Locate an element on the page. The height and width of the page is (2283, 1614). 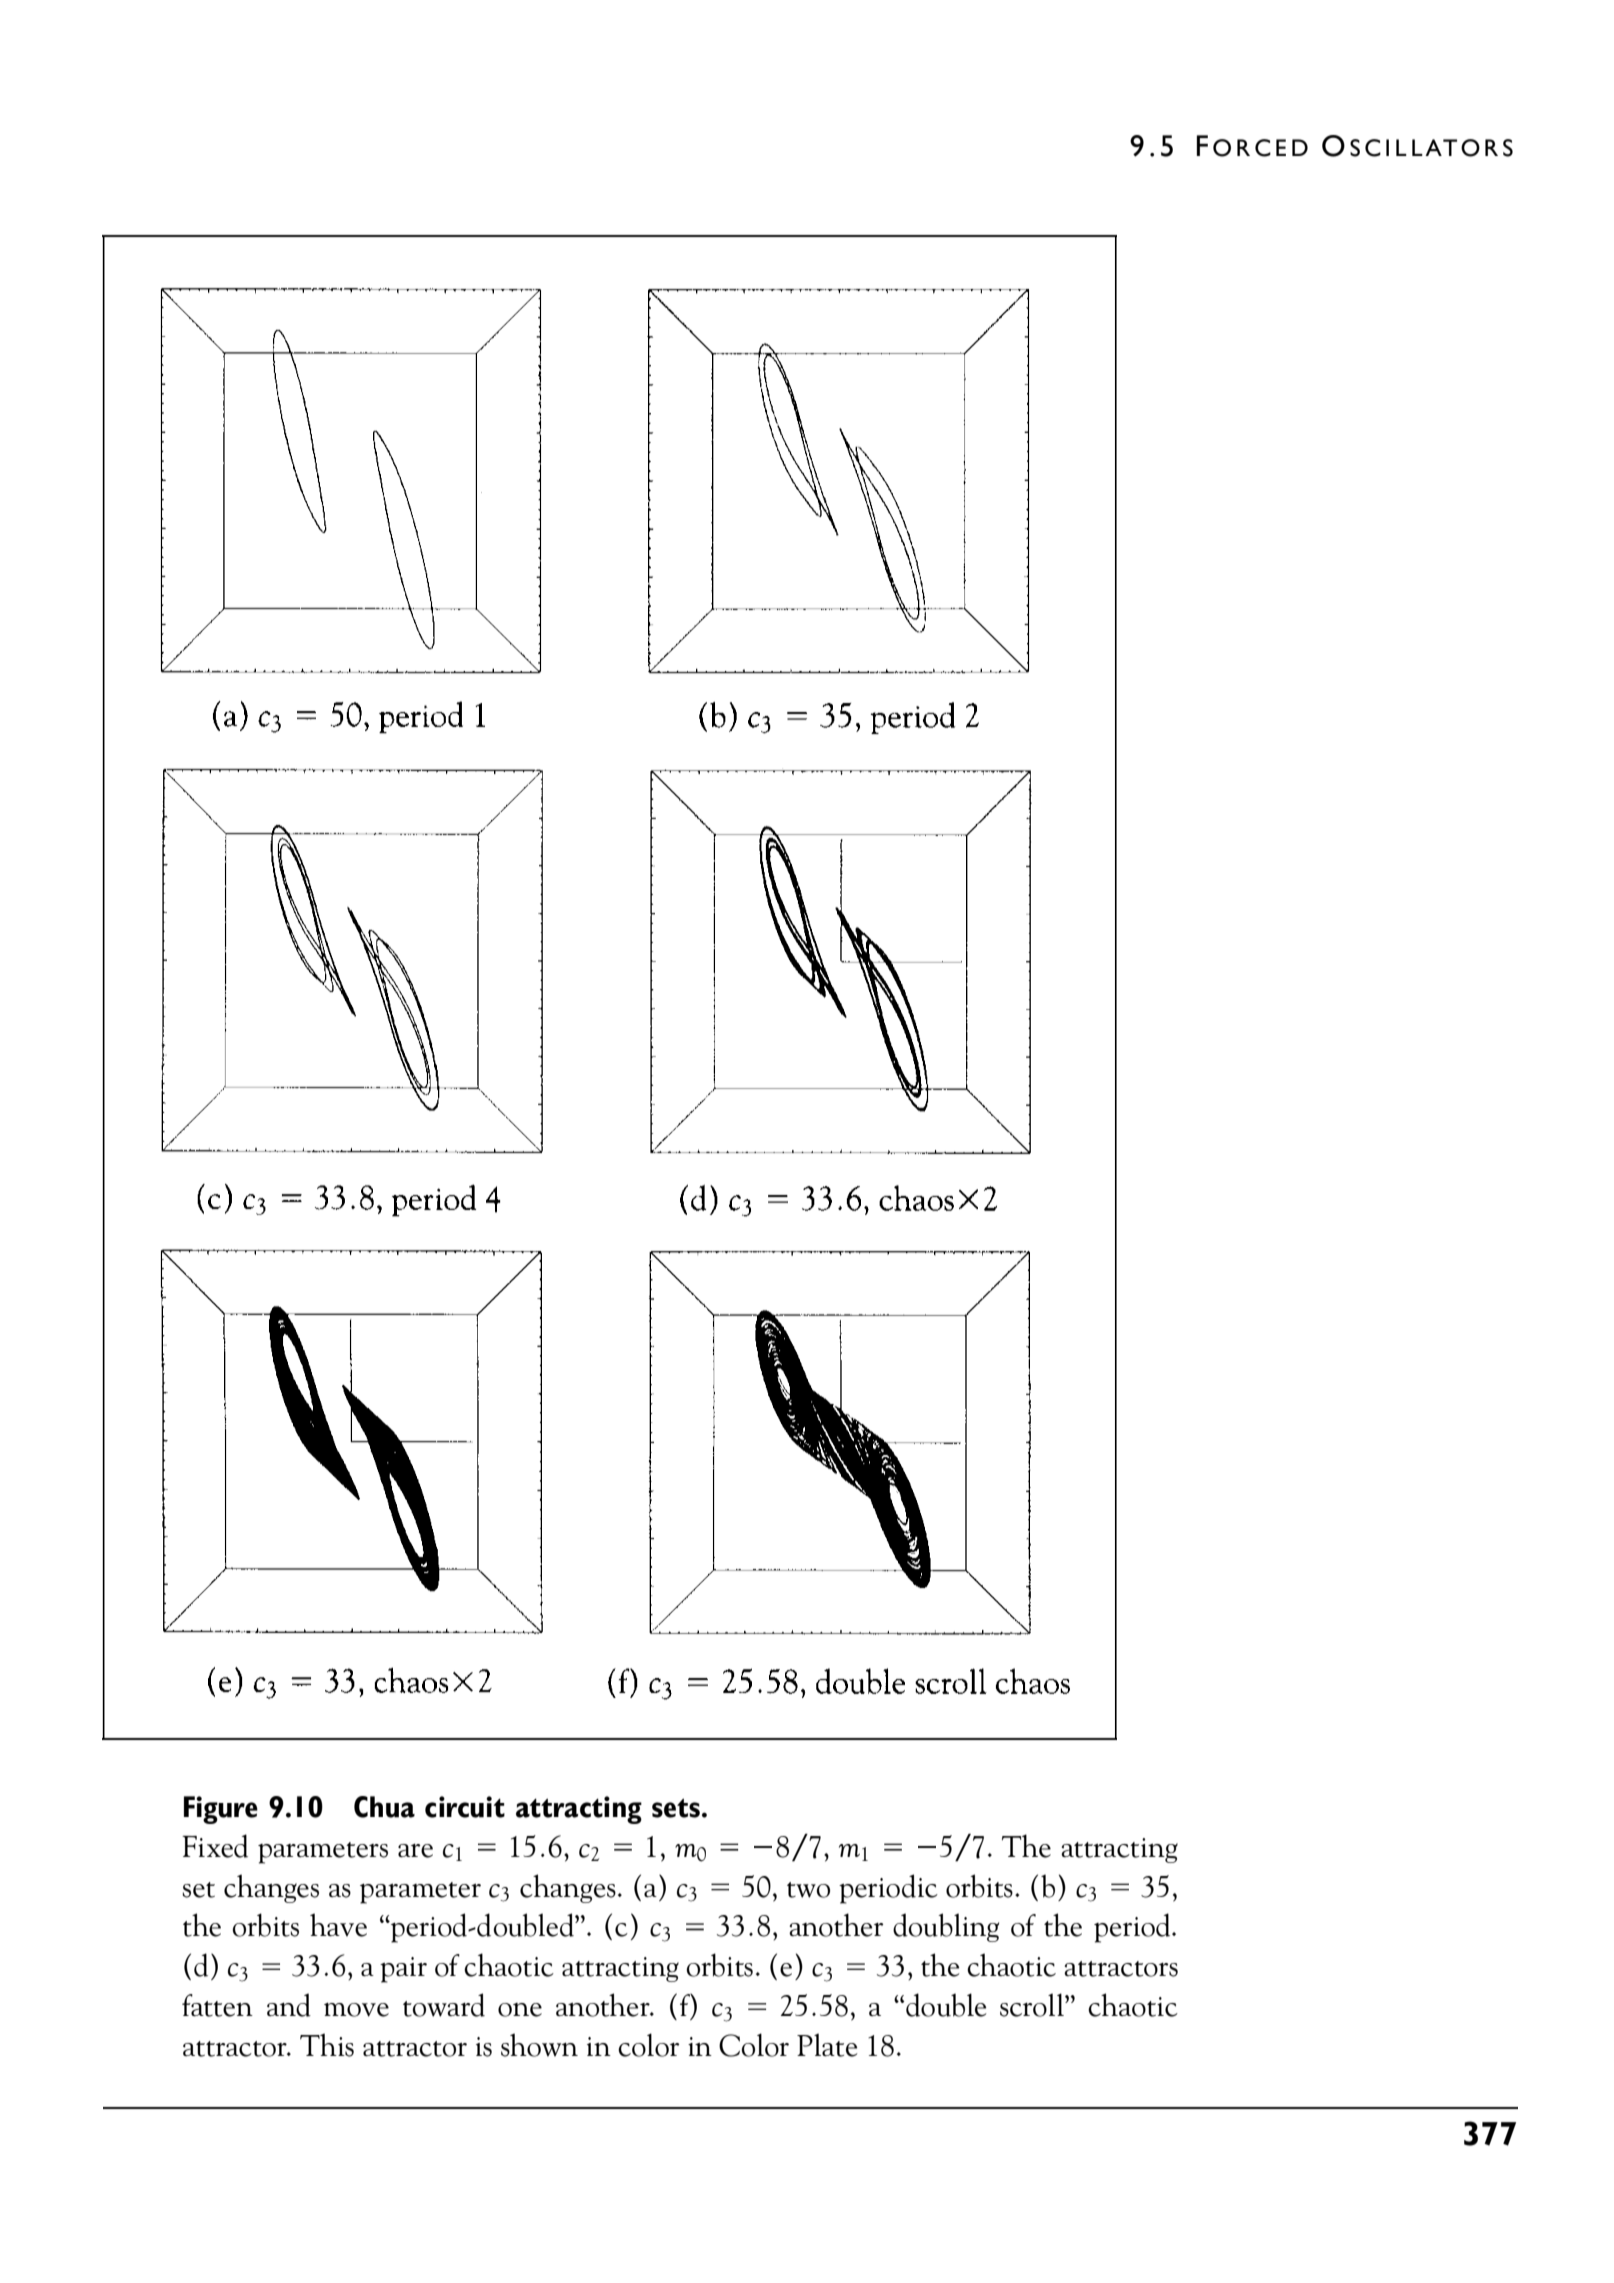
doubling is located at coordinates (946, 1927).
